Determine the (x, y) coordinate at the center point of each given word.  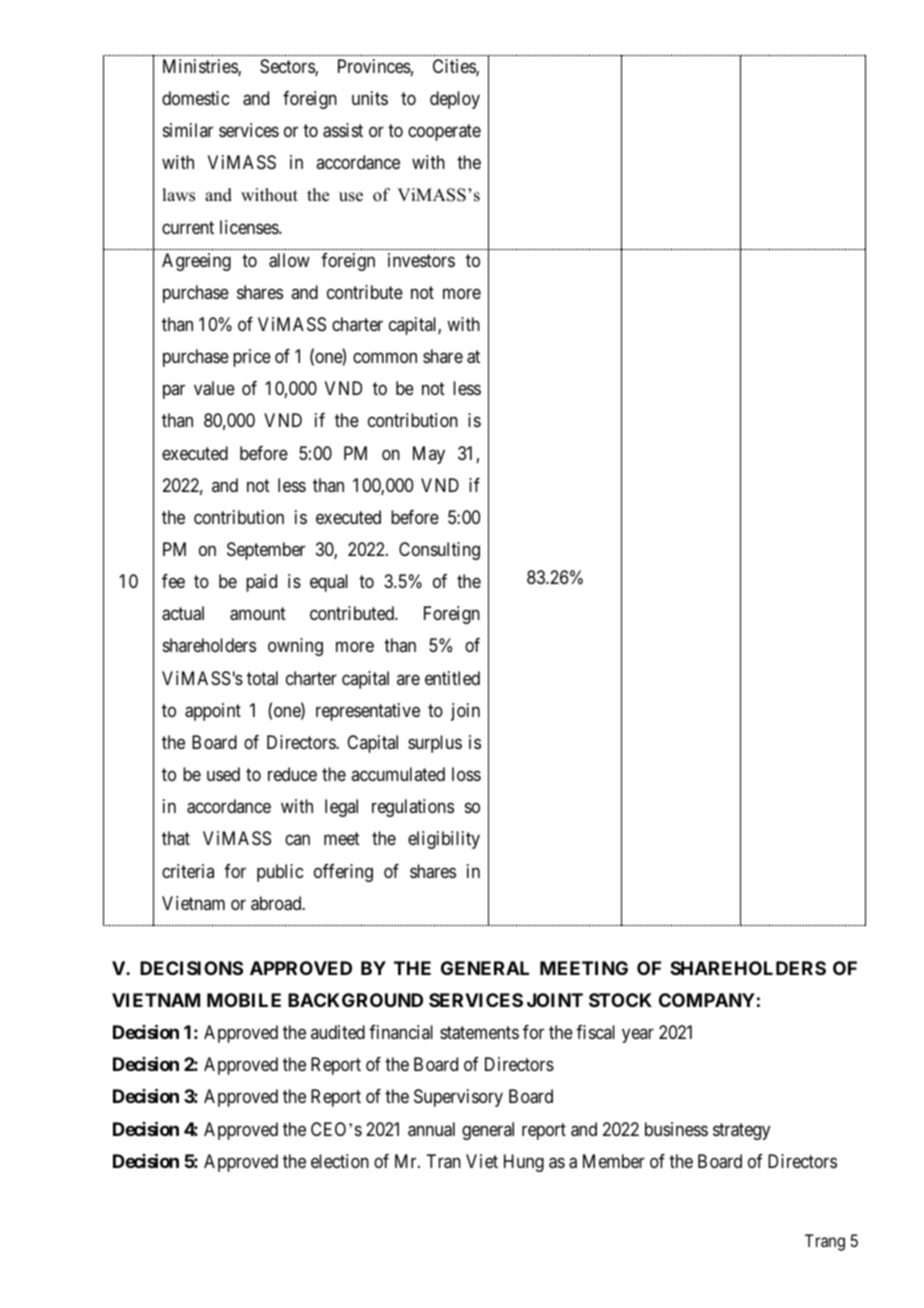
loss (466, 774)
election (340, 1161)
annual (431, 1129)
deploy (455, 100)
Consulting (439, 551)
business (676, 1129)
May (429, 455)
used (223, 774)
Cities (455, 67)
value (214, 388)
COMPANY (707, 1000)
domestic (195, 98)
